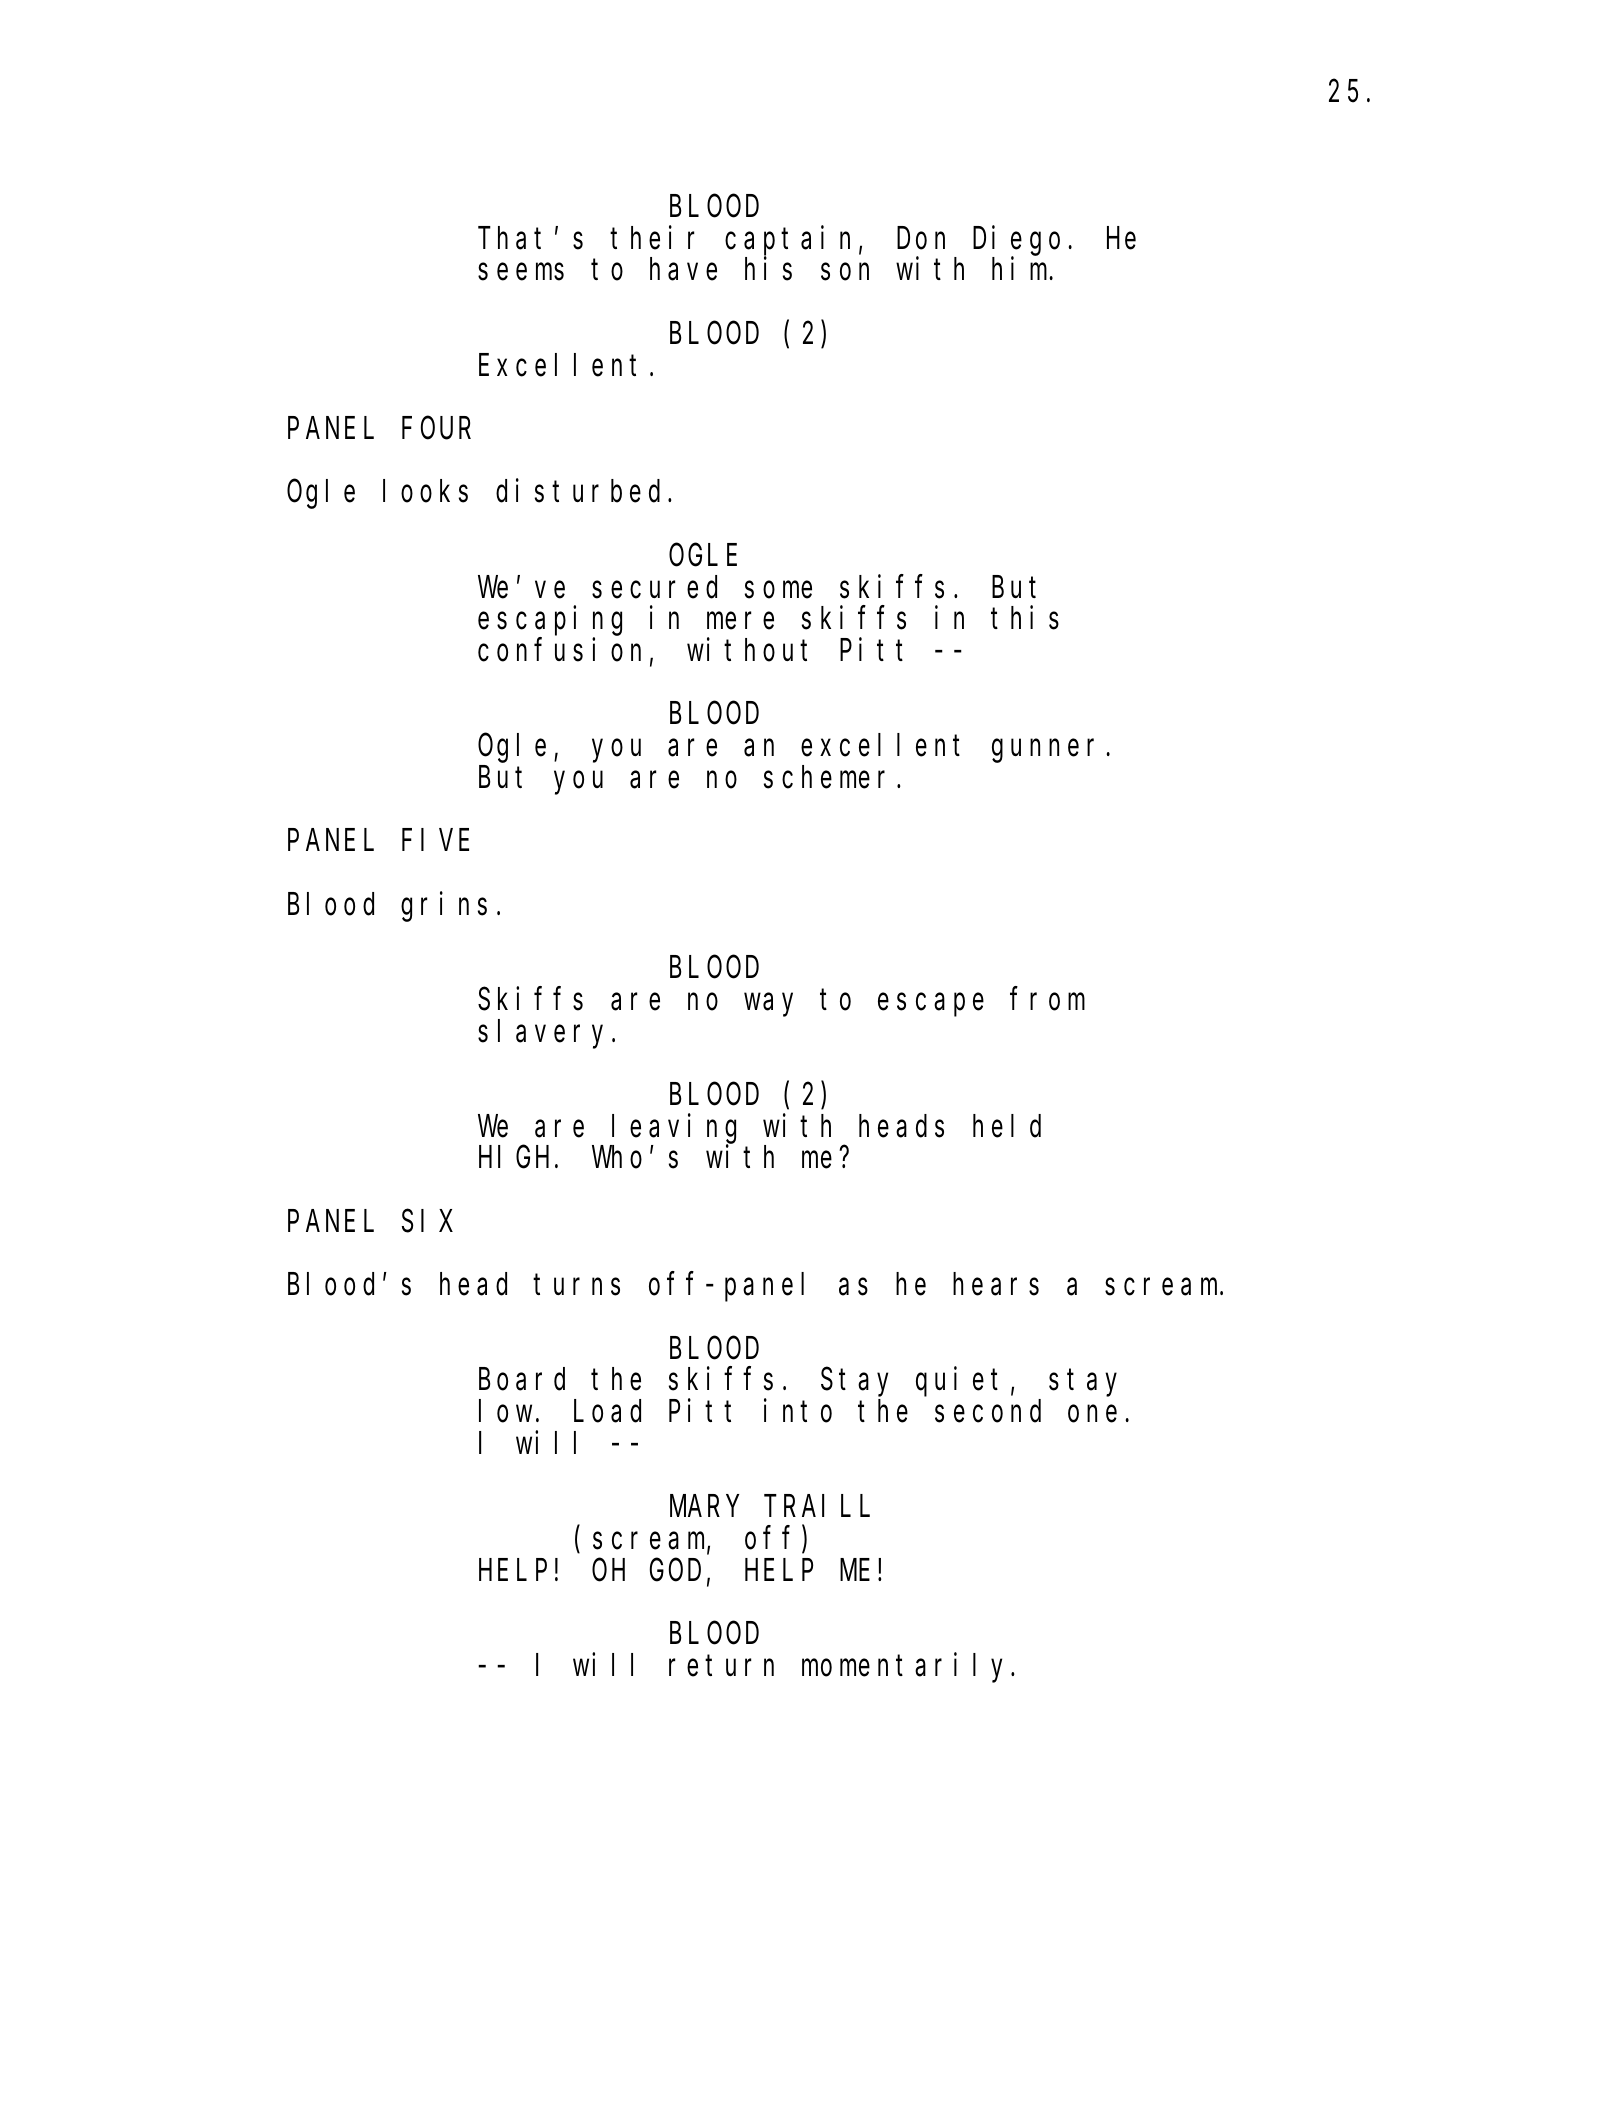 Image resolution: width=1623 pixels, height=2101 pixels. I want to click on from, so click(1047, 999).
